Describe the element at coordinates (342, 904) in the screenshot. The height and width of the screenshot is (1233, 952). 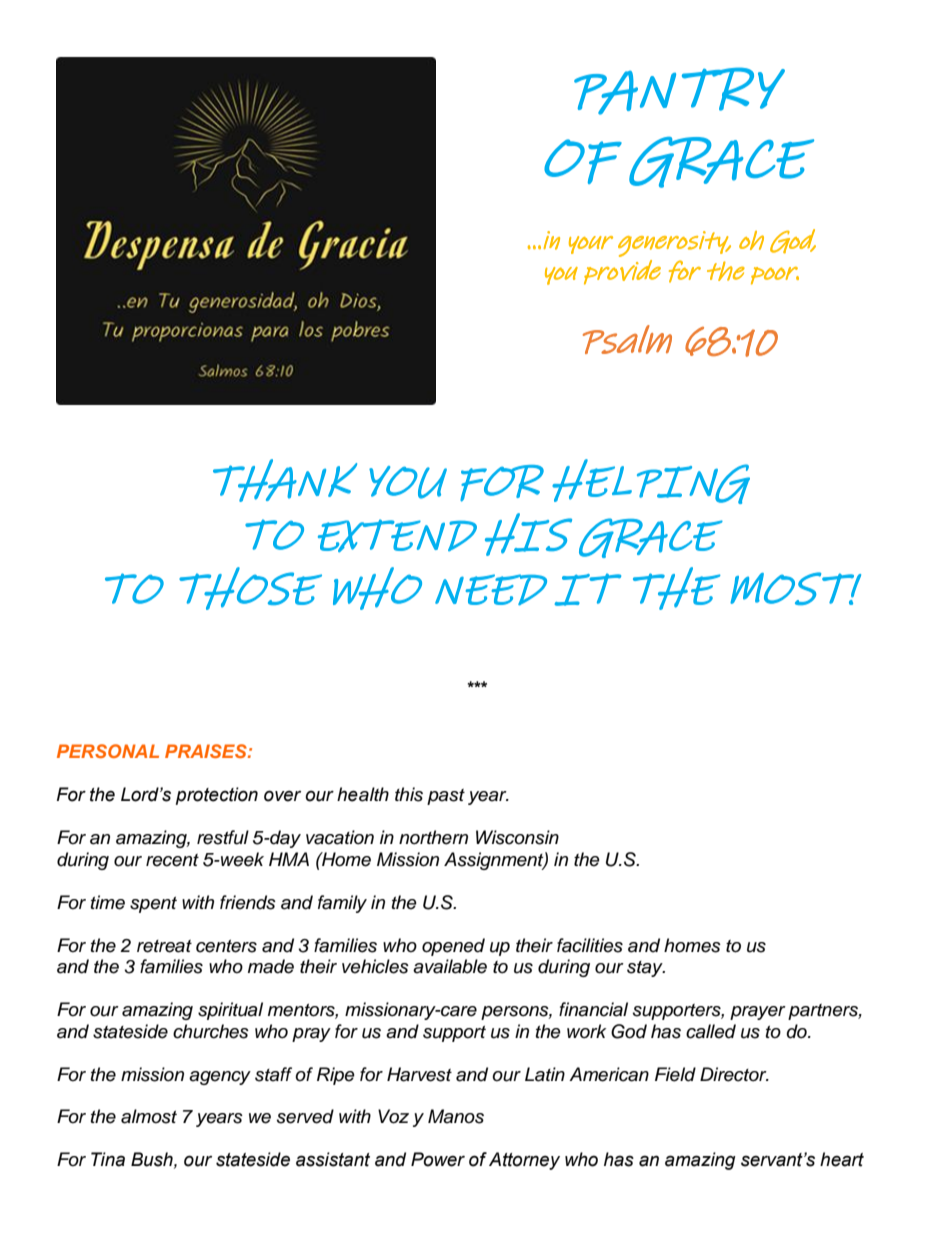
I see `family` at that location.
